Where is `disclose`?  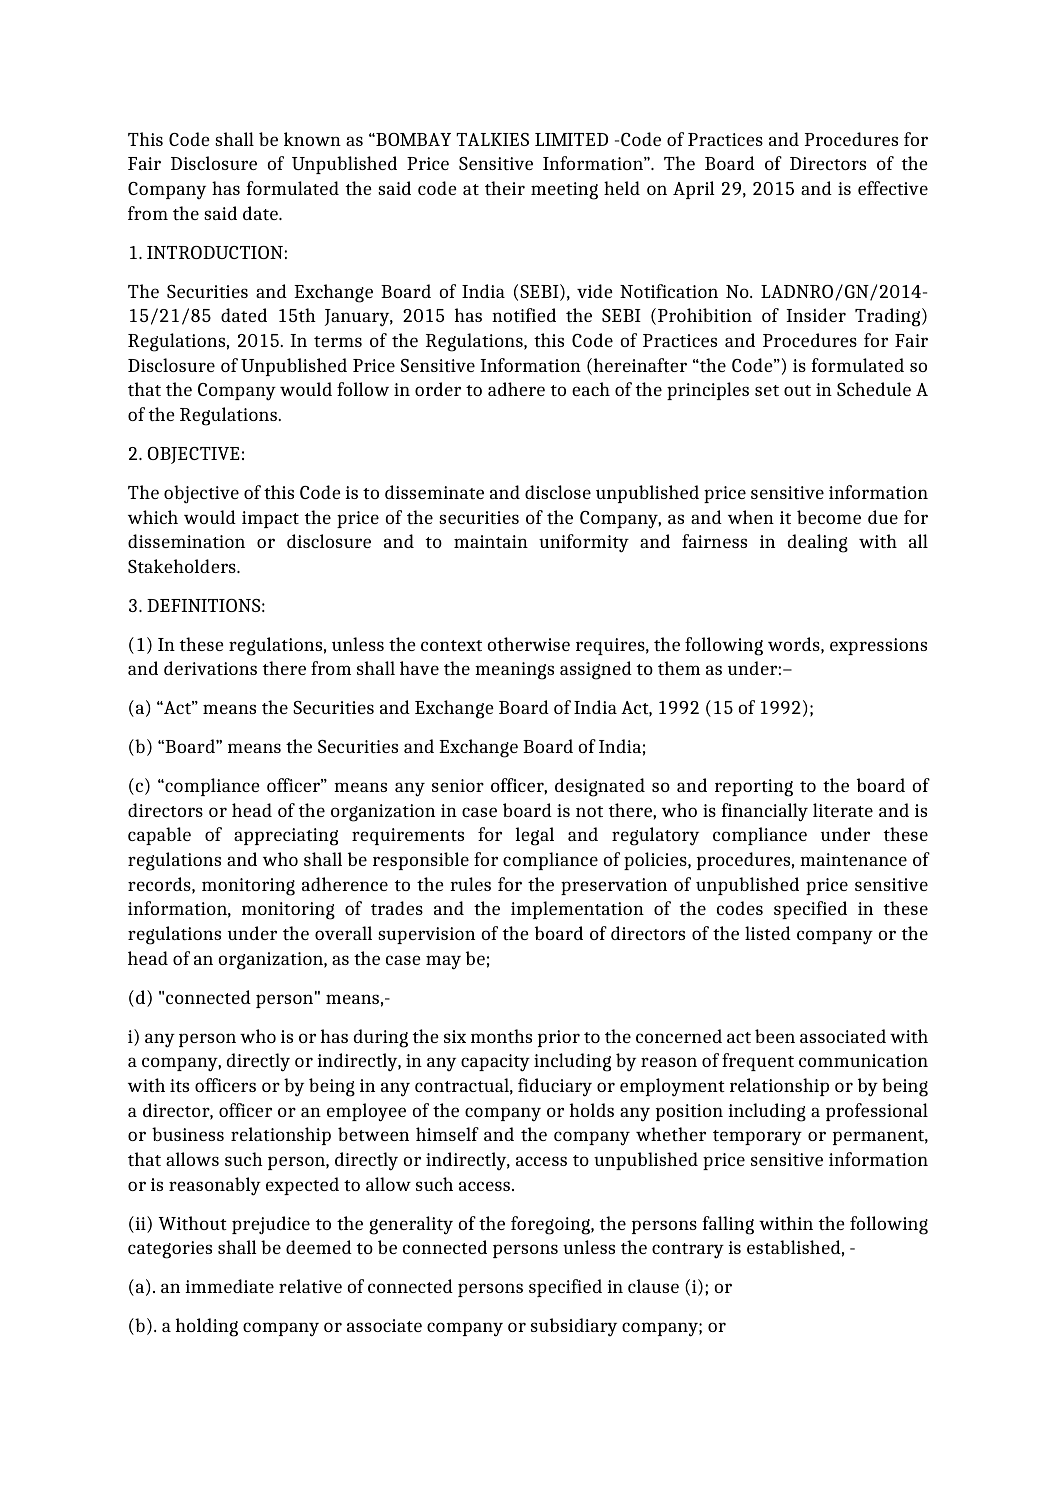
disclose is located at coordinates (558, 492).
